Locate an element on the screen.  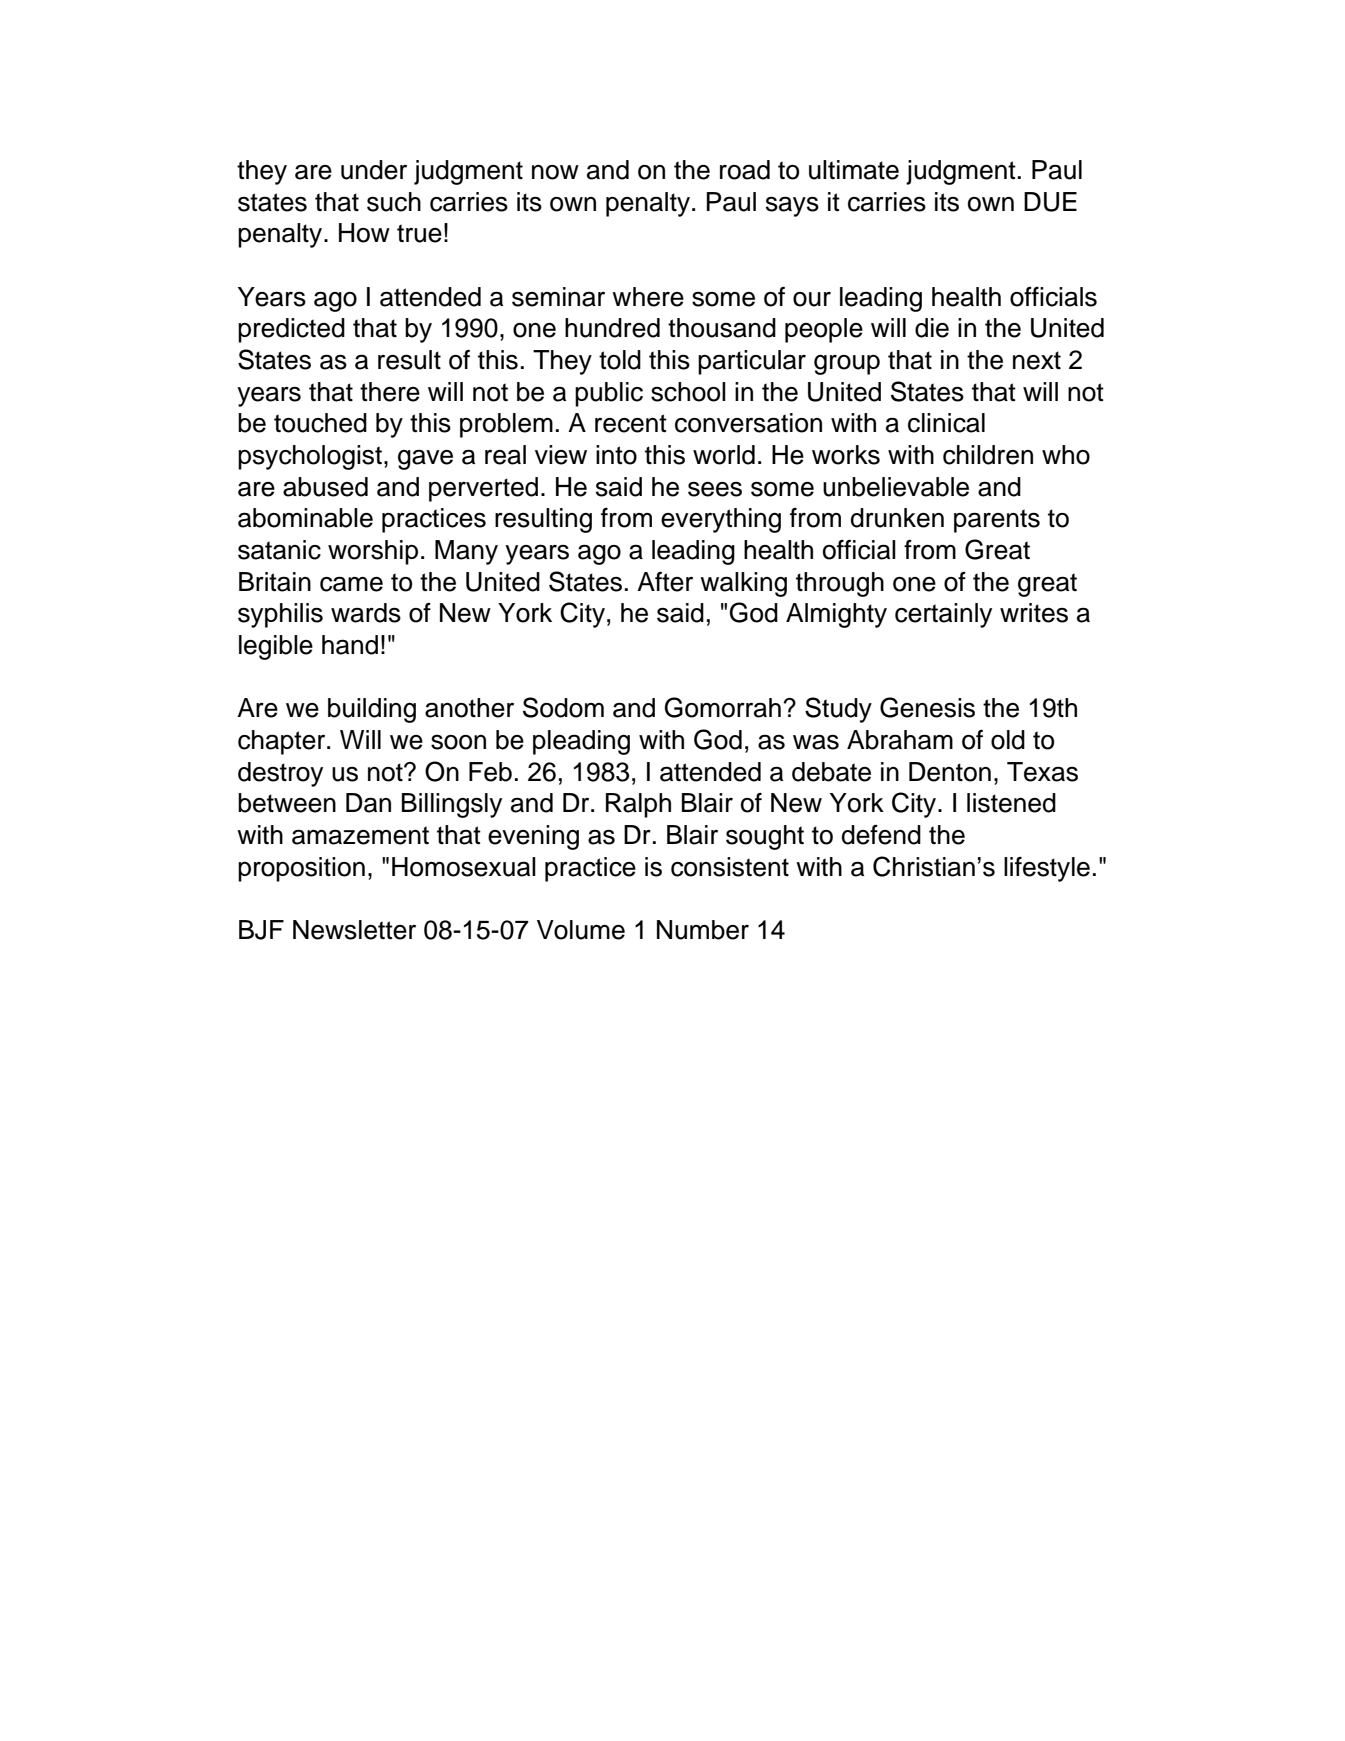
building is located at coordinates (372, 710).
